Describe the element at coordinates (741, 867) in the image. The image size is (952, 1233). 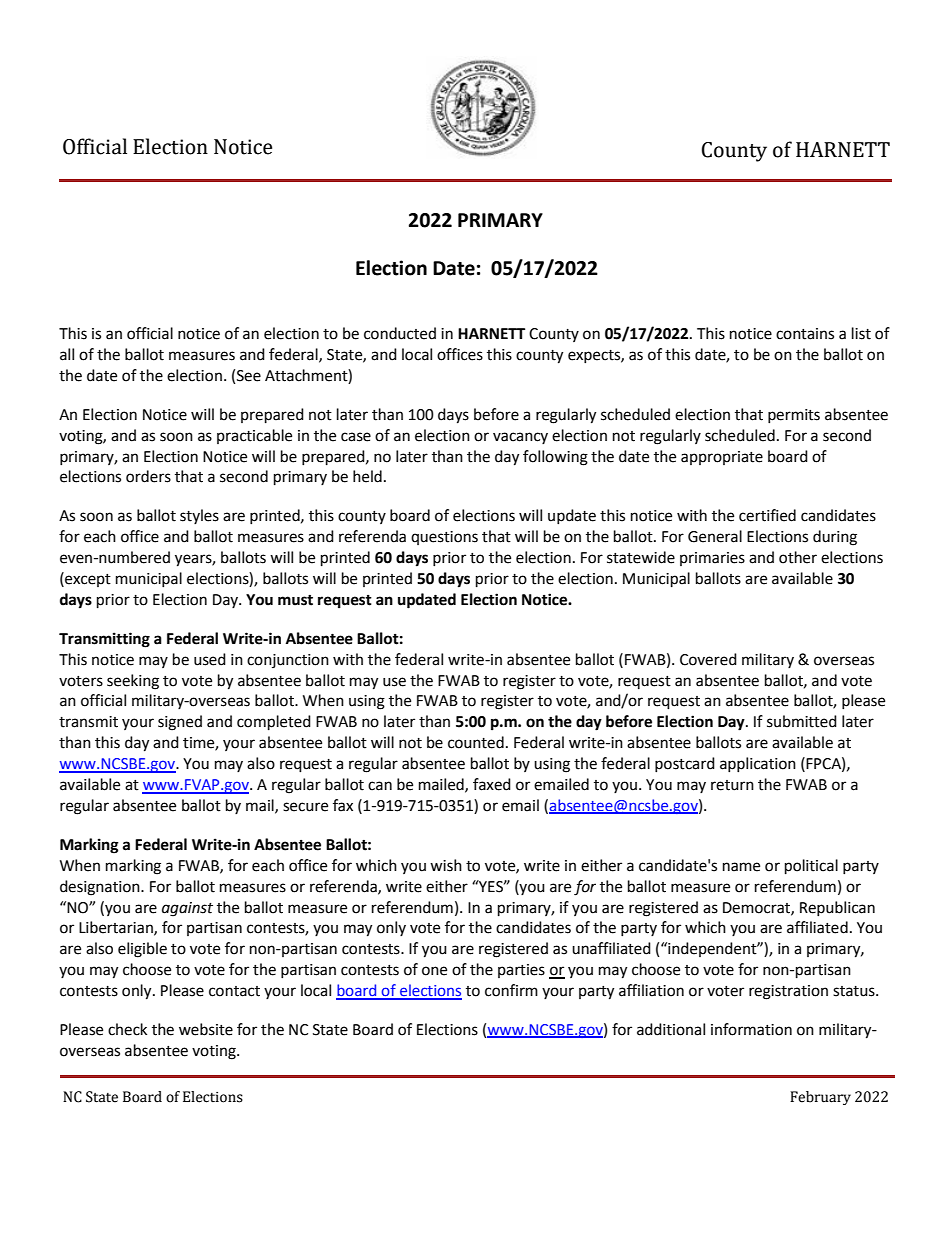
I see `name` at that location.
